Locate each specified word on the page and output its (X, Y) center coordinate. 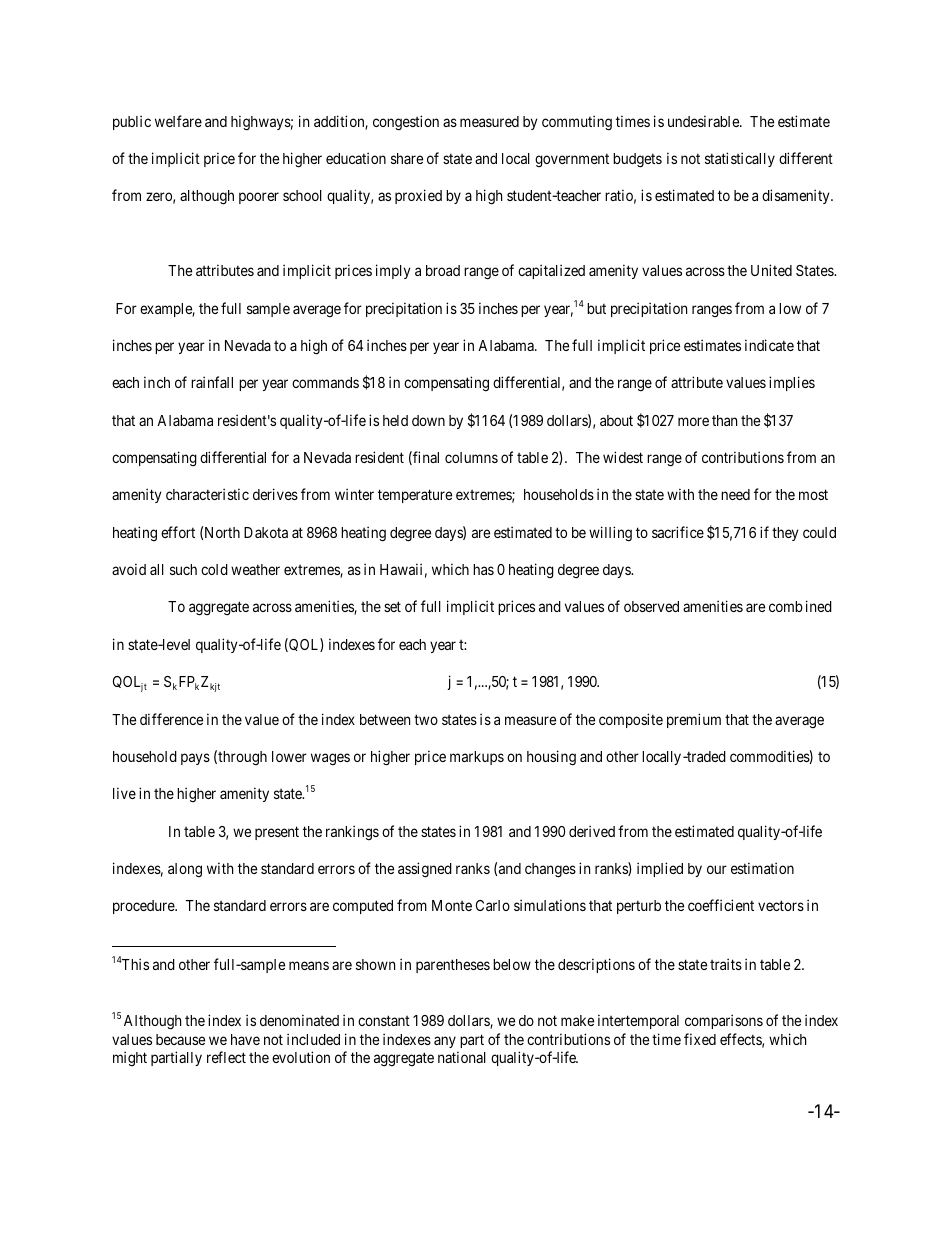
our (717, 869)
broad (443, 270)
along (185, 870)
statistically (740, 159)
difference (171, 719)
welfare (178, 121)
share (407, 158)
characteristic (207, 494)
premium (694, 720)
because (180, 1039)
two (426, 719)
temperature (415, 496)
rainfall (212, 382)
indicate (769, 345)
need (735, 494)
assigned (425, 870)
